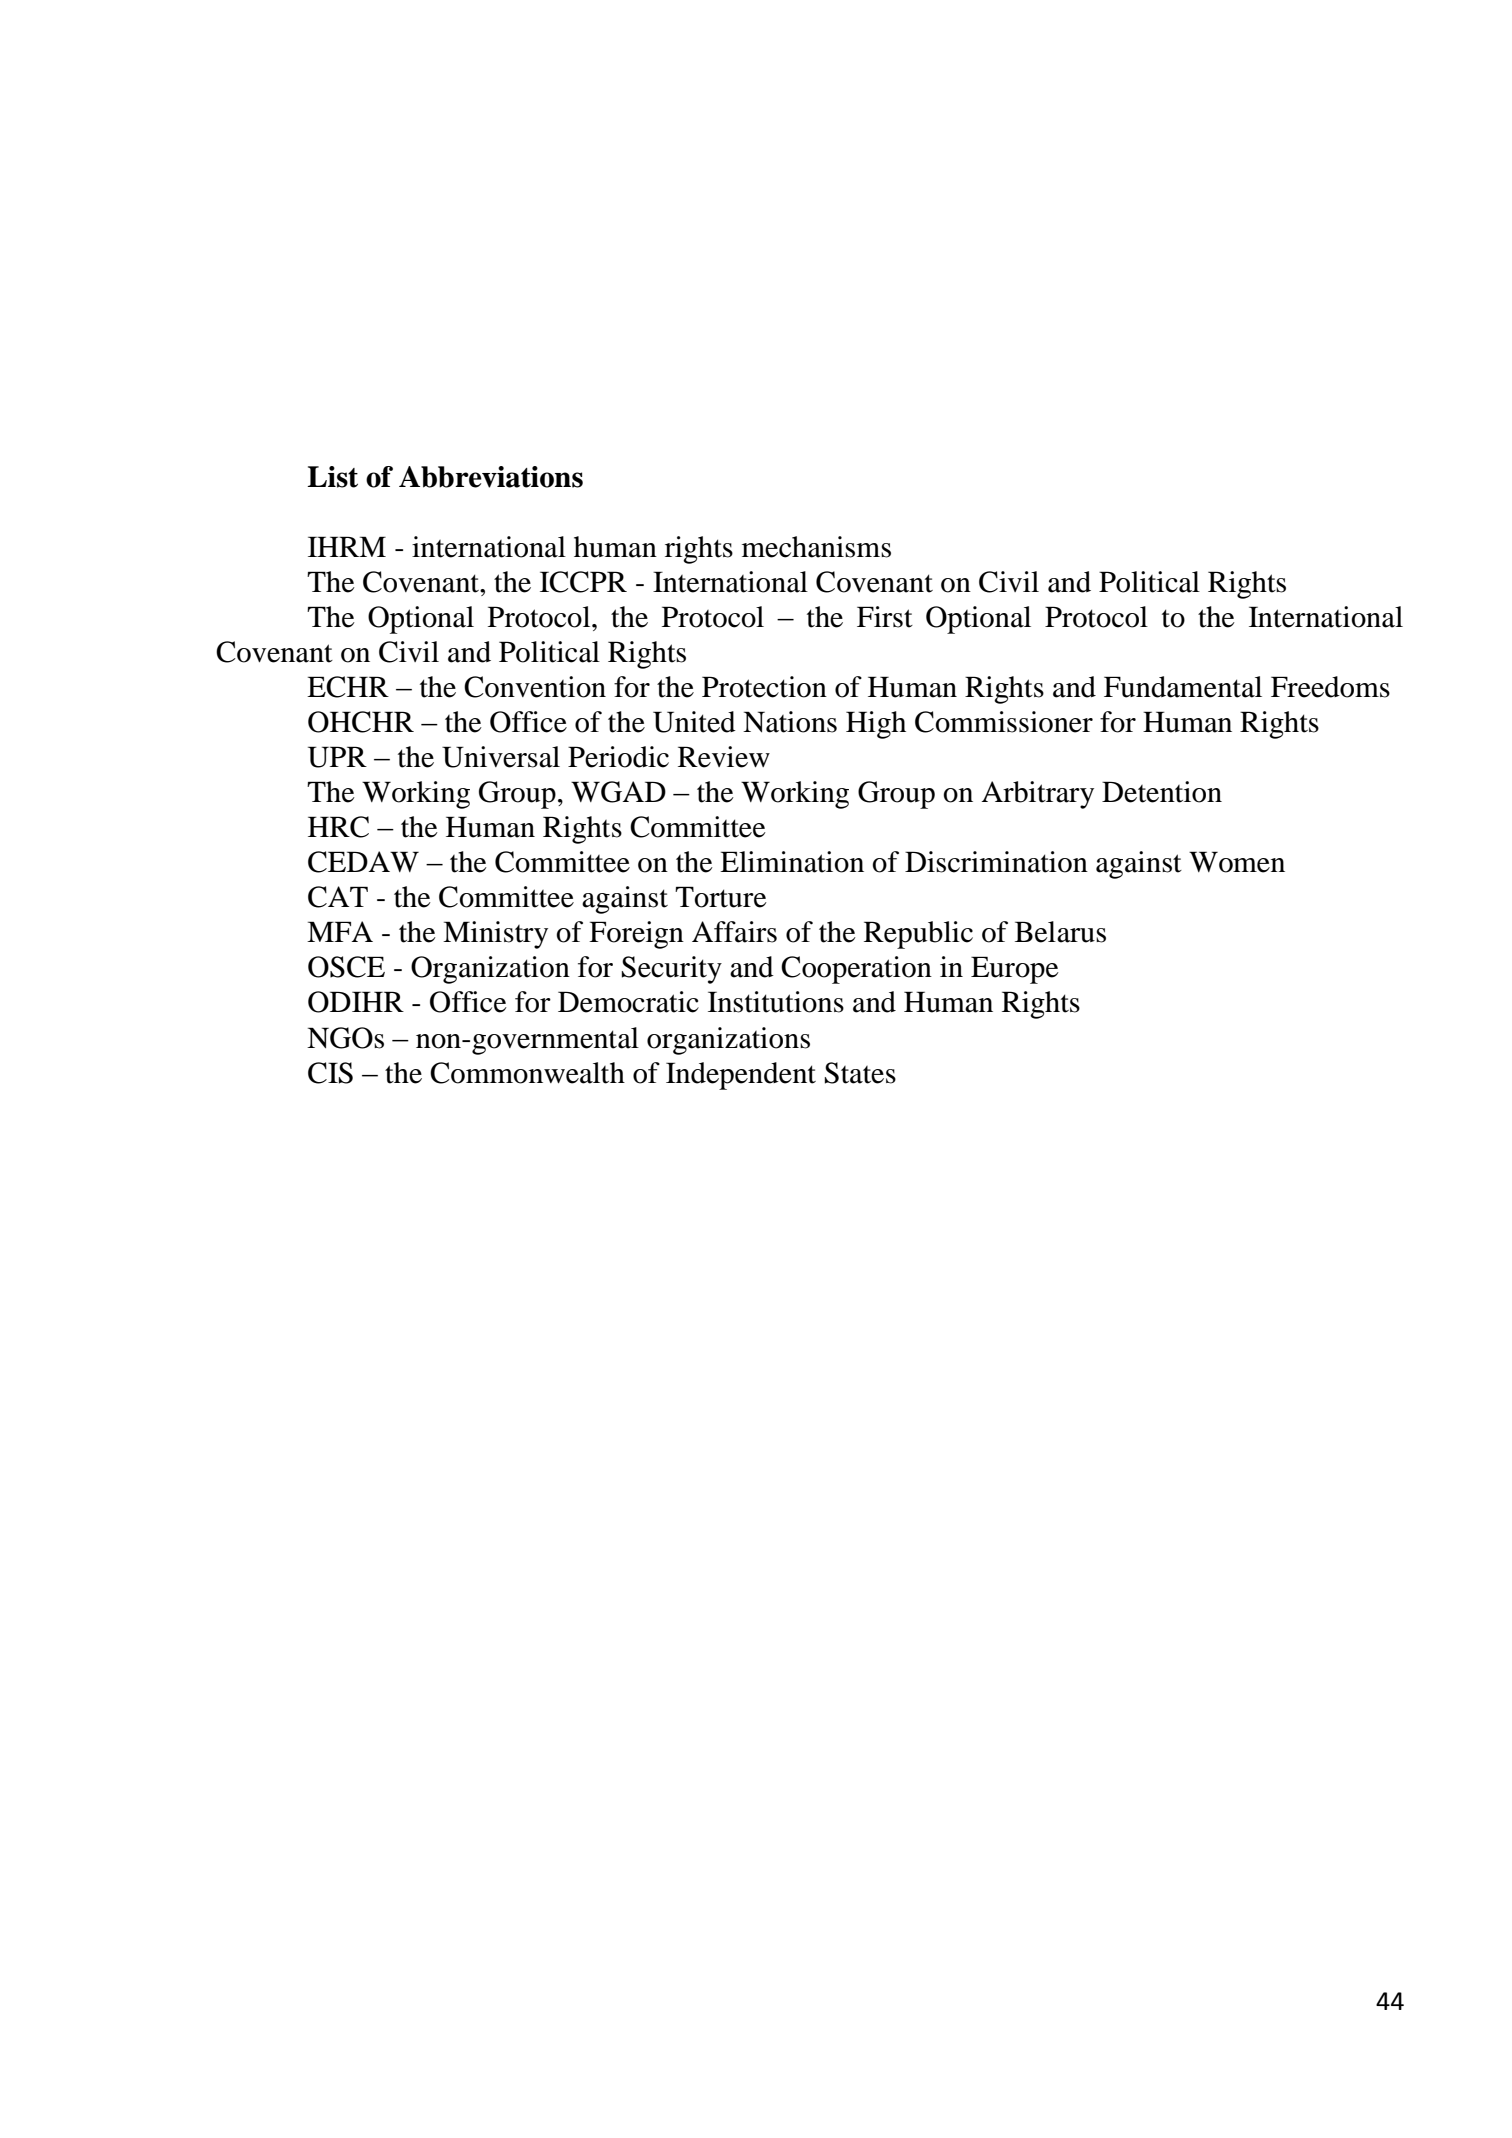  Describe the element at coordinates (1060, 932) in the screenshot. I see `Belarus` at that location.
